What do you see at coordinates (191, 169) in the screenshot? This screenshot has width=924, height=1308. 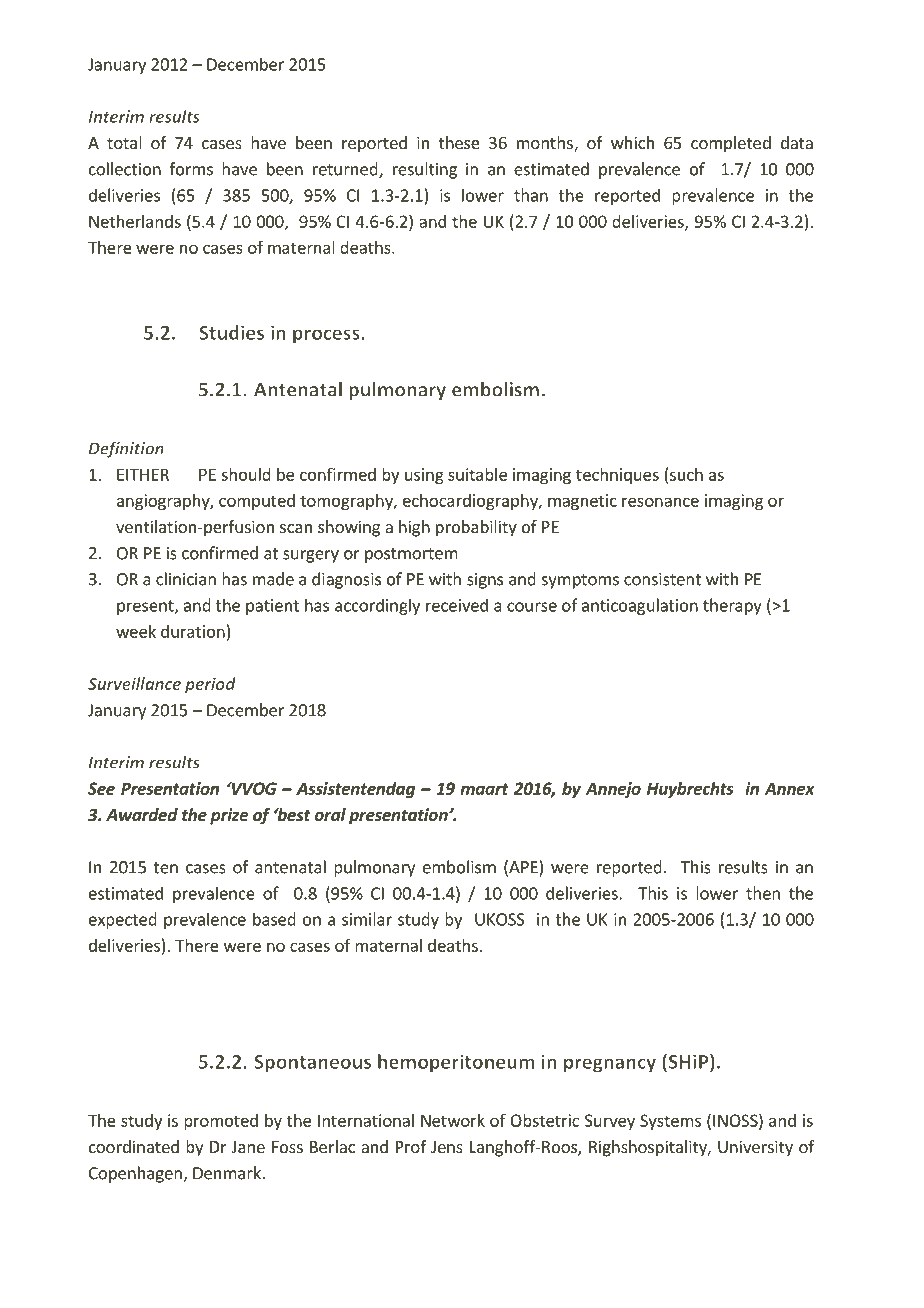 I see `forms` at bounding box center [191, 169].
